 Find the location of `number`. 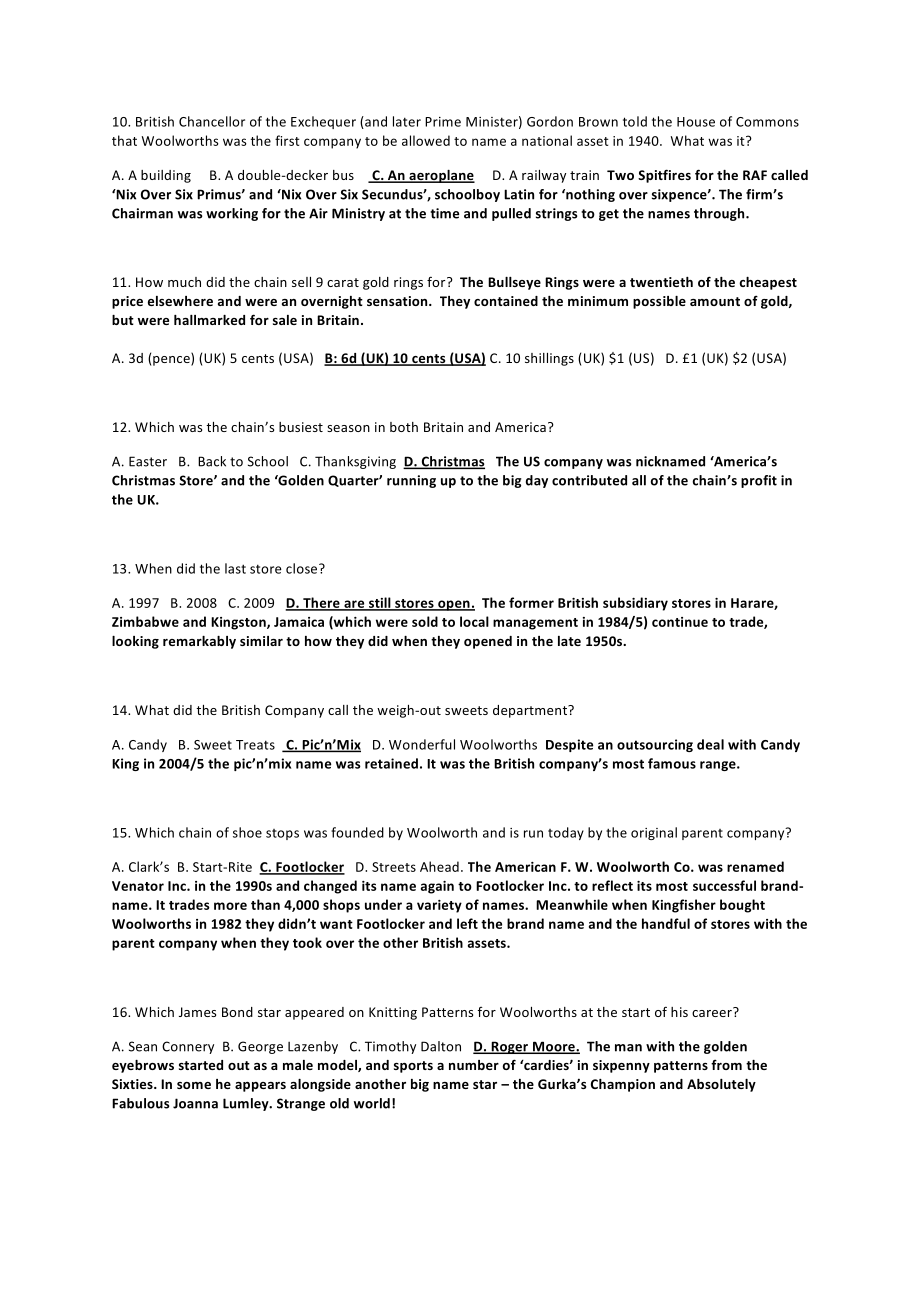

number is located at coordinates (474, 1065).
